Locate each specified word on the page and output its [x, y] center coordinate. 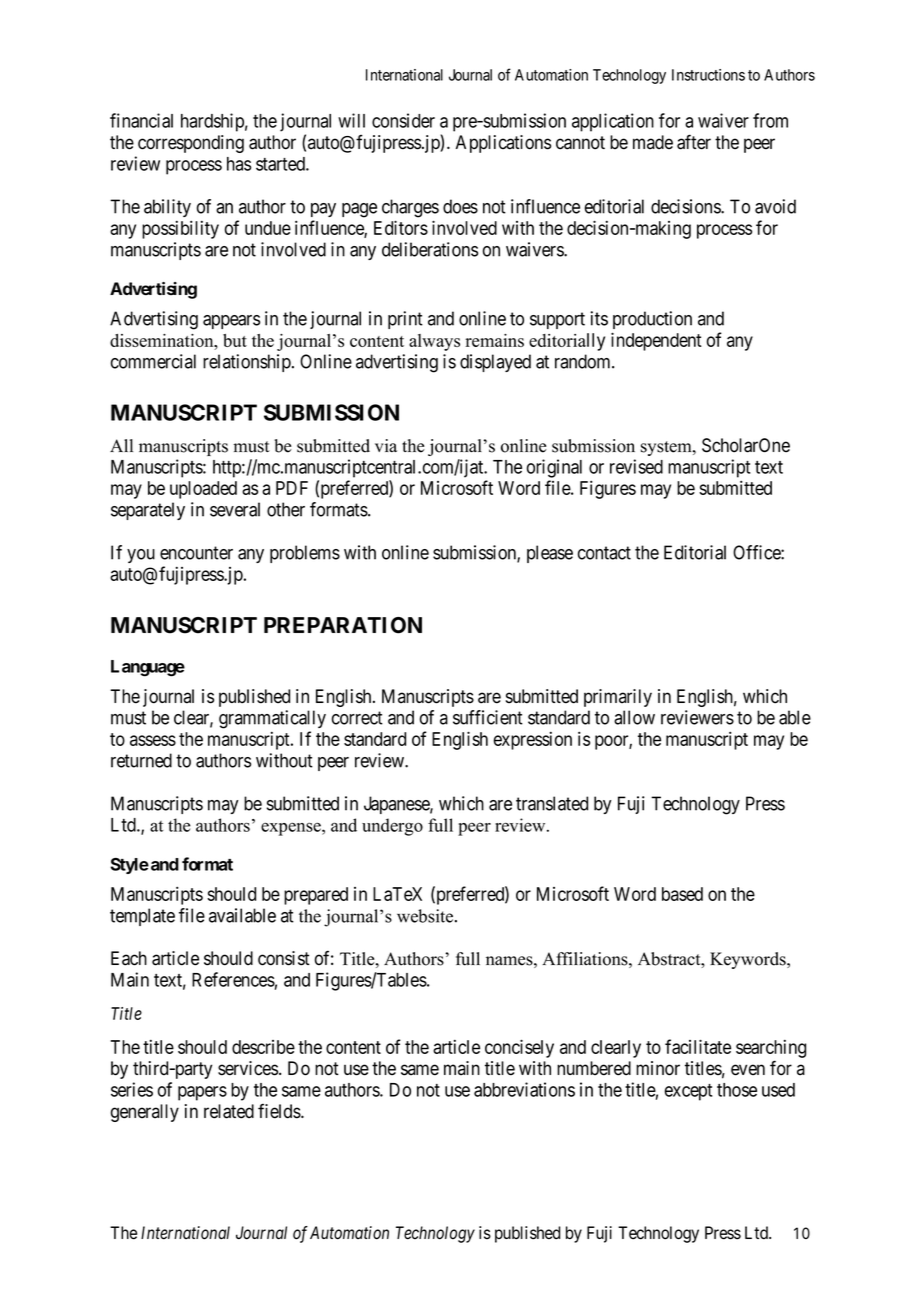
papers [202, 1093]
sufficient [488, 717]
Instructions [708, 75]
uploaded [203, 490]
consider [403, 120]
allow [634, 717]
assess [153, 740]
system [667, 448]
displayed [495, 363]
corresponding [191, 144]
